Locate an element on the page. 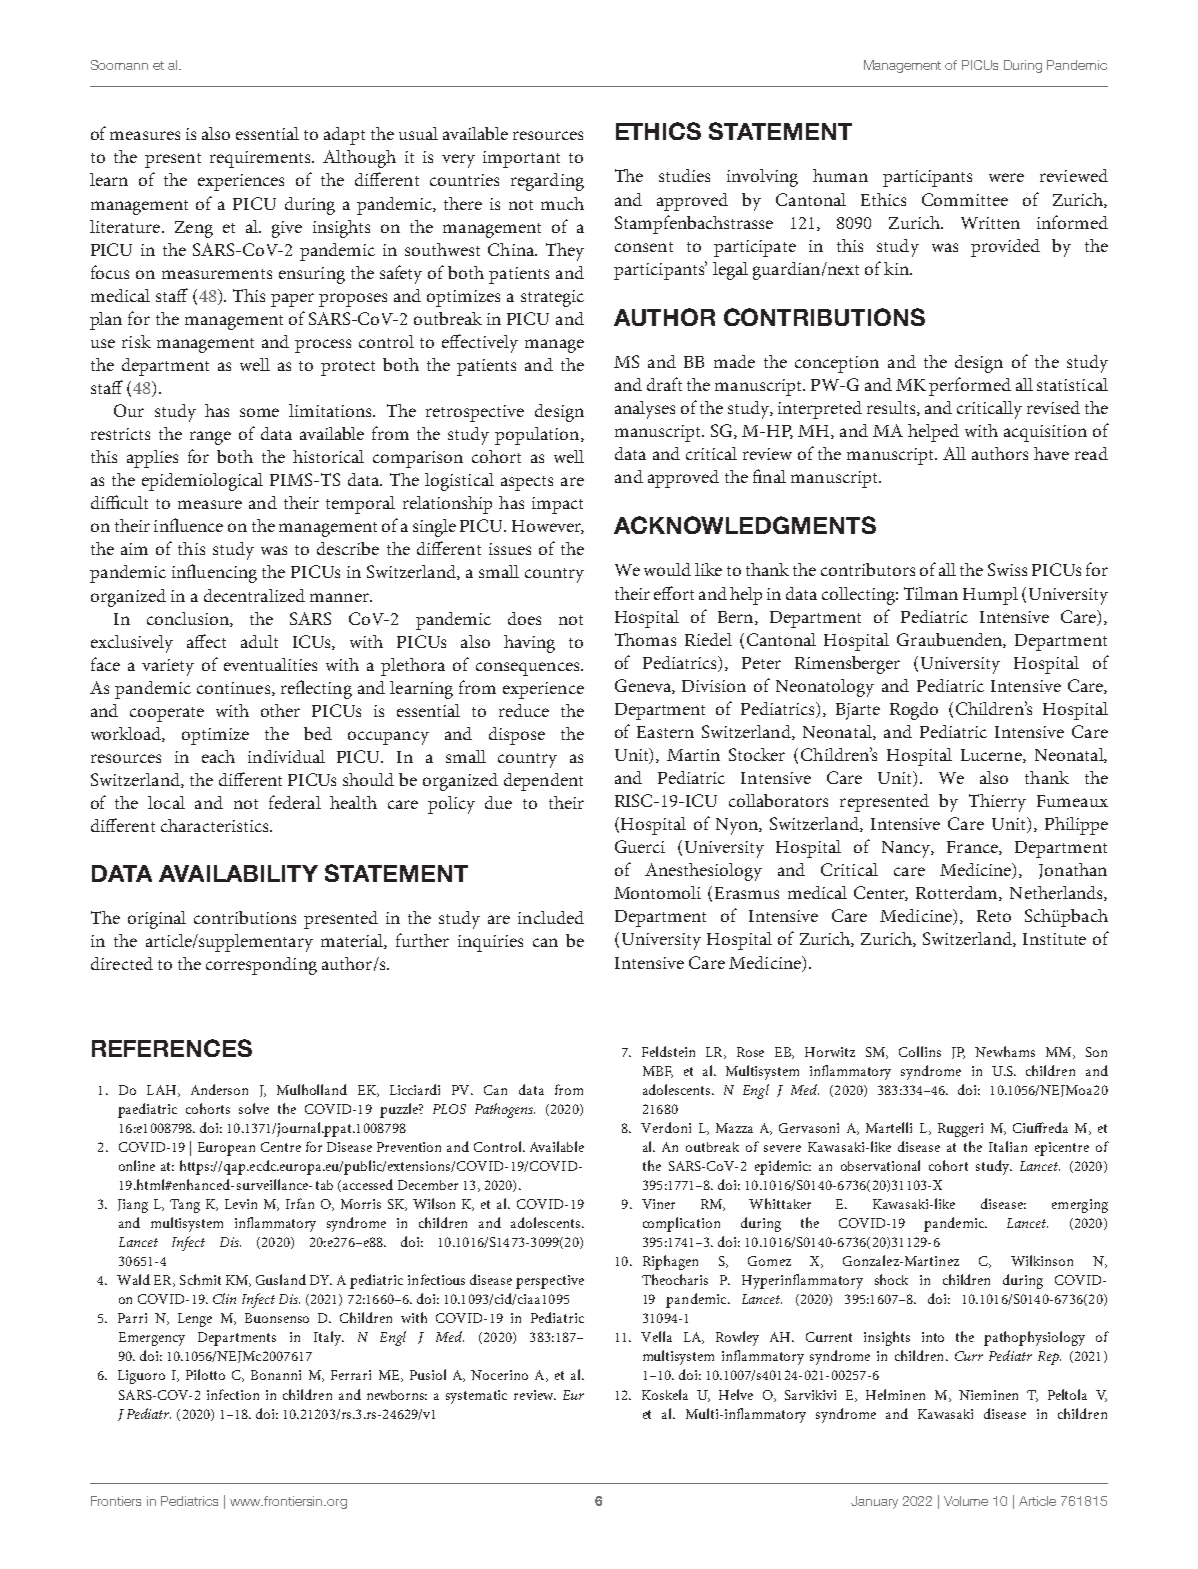 The height and width of the document is (1569, 1198). regarding is located at coordinates (547, 182).
